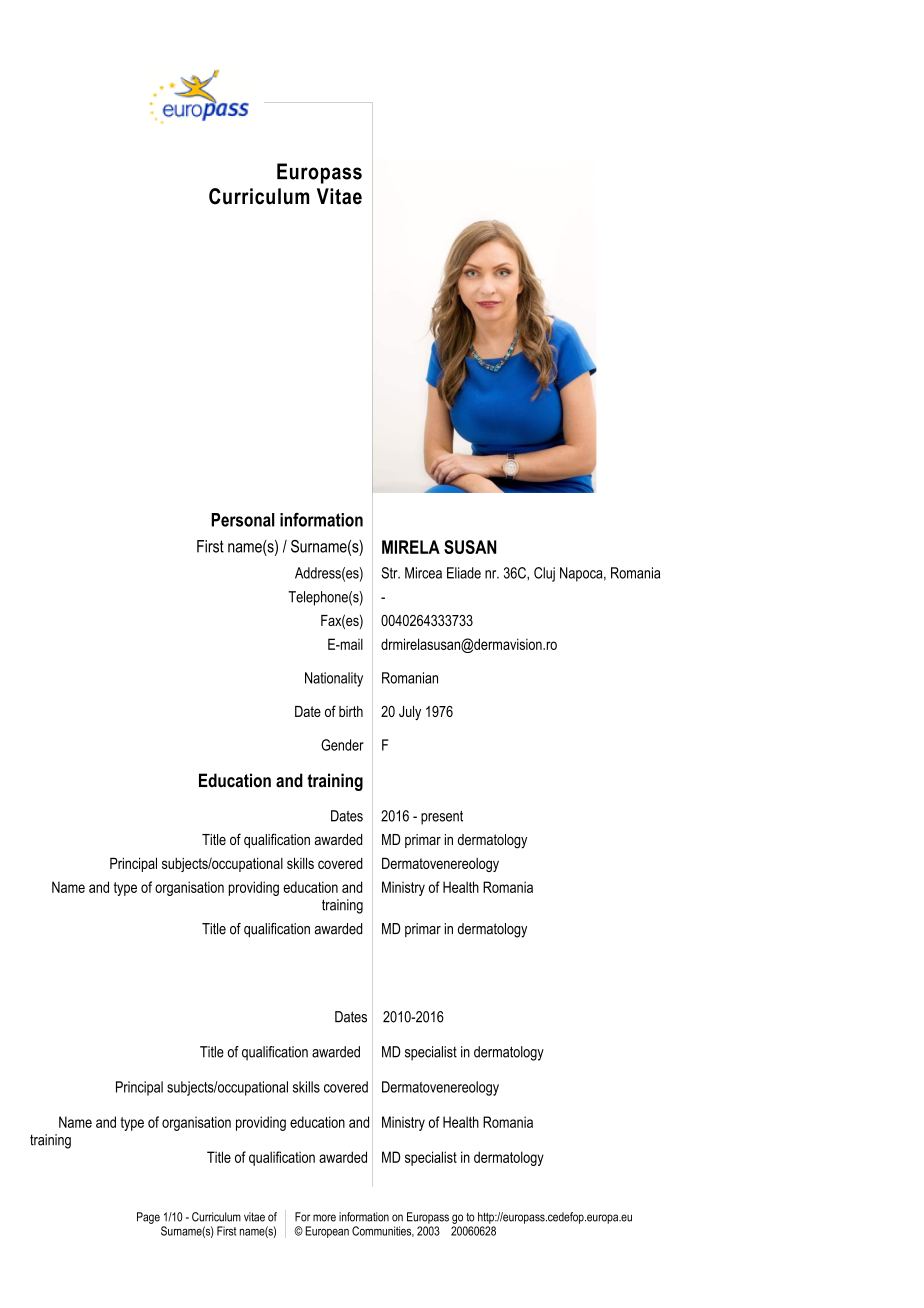 This document has height=1308, width=924. I want to click on European, so click(327, 1232).
